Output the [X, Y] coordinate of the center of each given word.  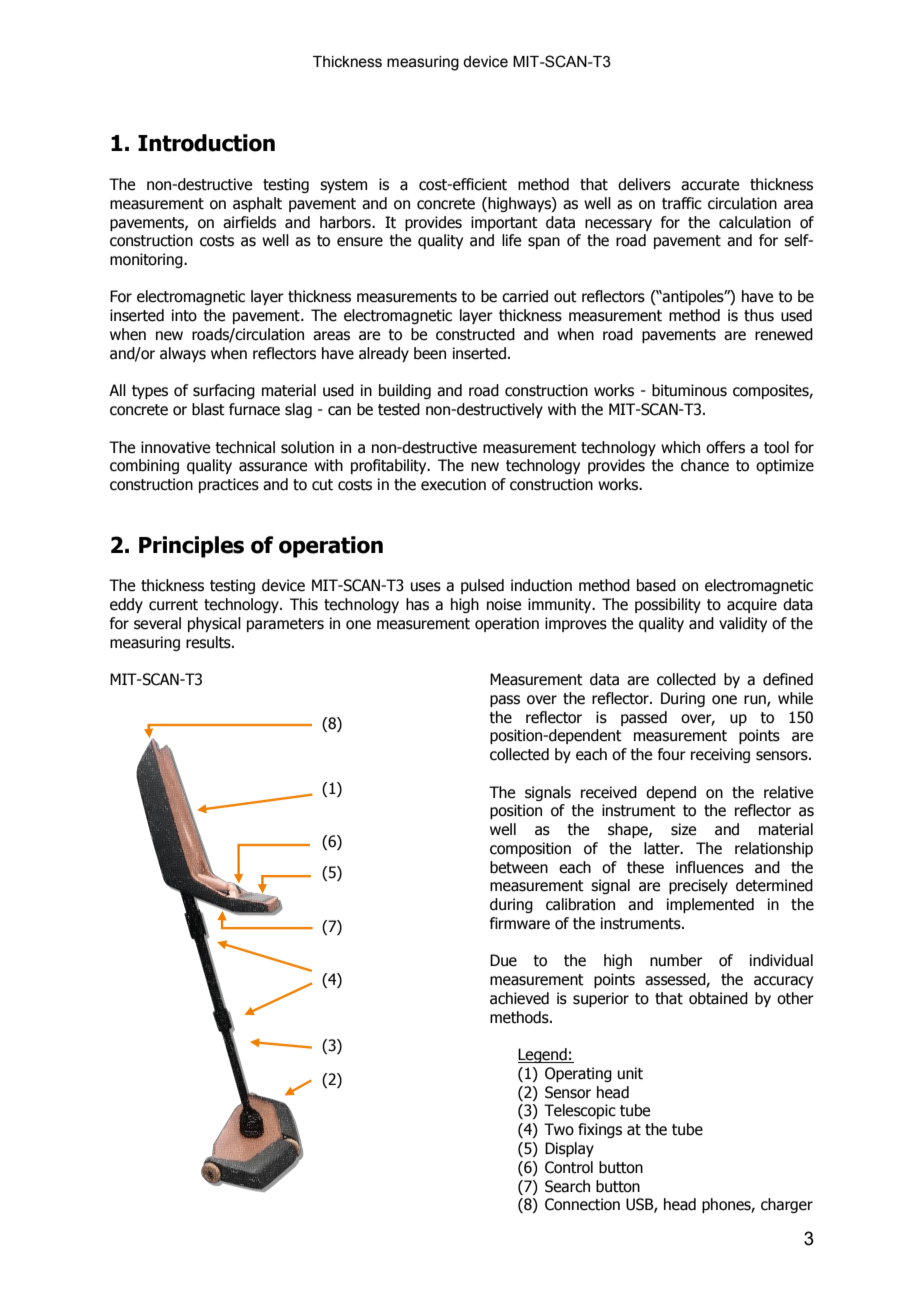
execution [453, 484]
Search [567, 1186]
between [519, 867]
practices [229, 485]
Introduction [206, 143]
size [683, 829]
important [504, 223]
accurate [710, 185]
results [209, 642]
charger [787, 1205]
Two [559, 1129]
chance [705, 465]
